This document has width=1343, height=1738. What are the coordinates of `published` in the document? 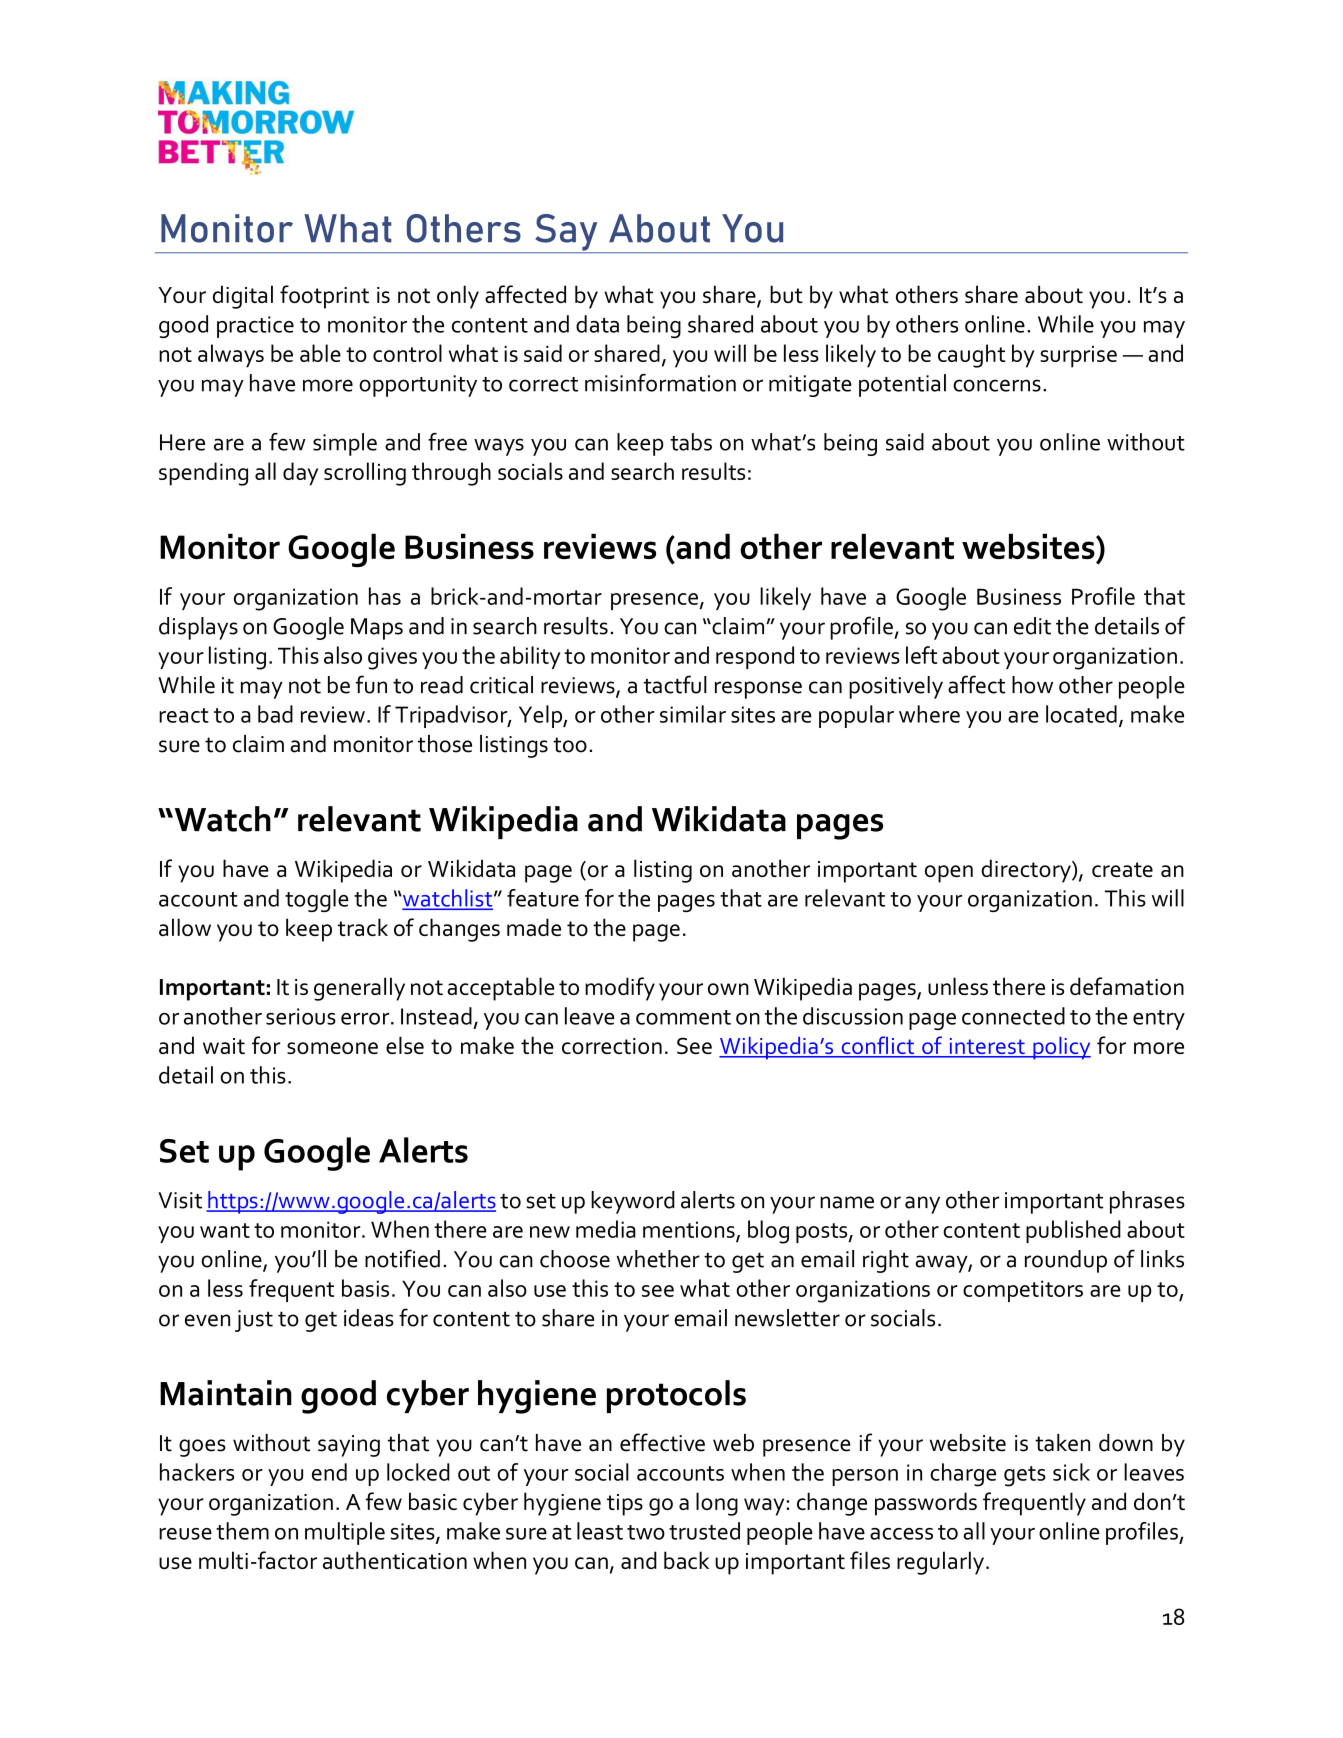 It's located at (1073, 1231).
